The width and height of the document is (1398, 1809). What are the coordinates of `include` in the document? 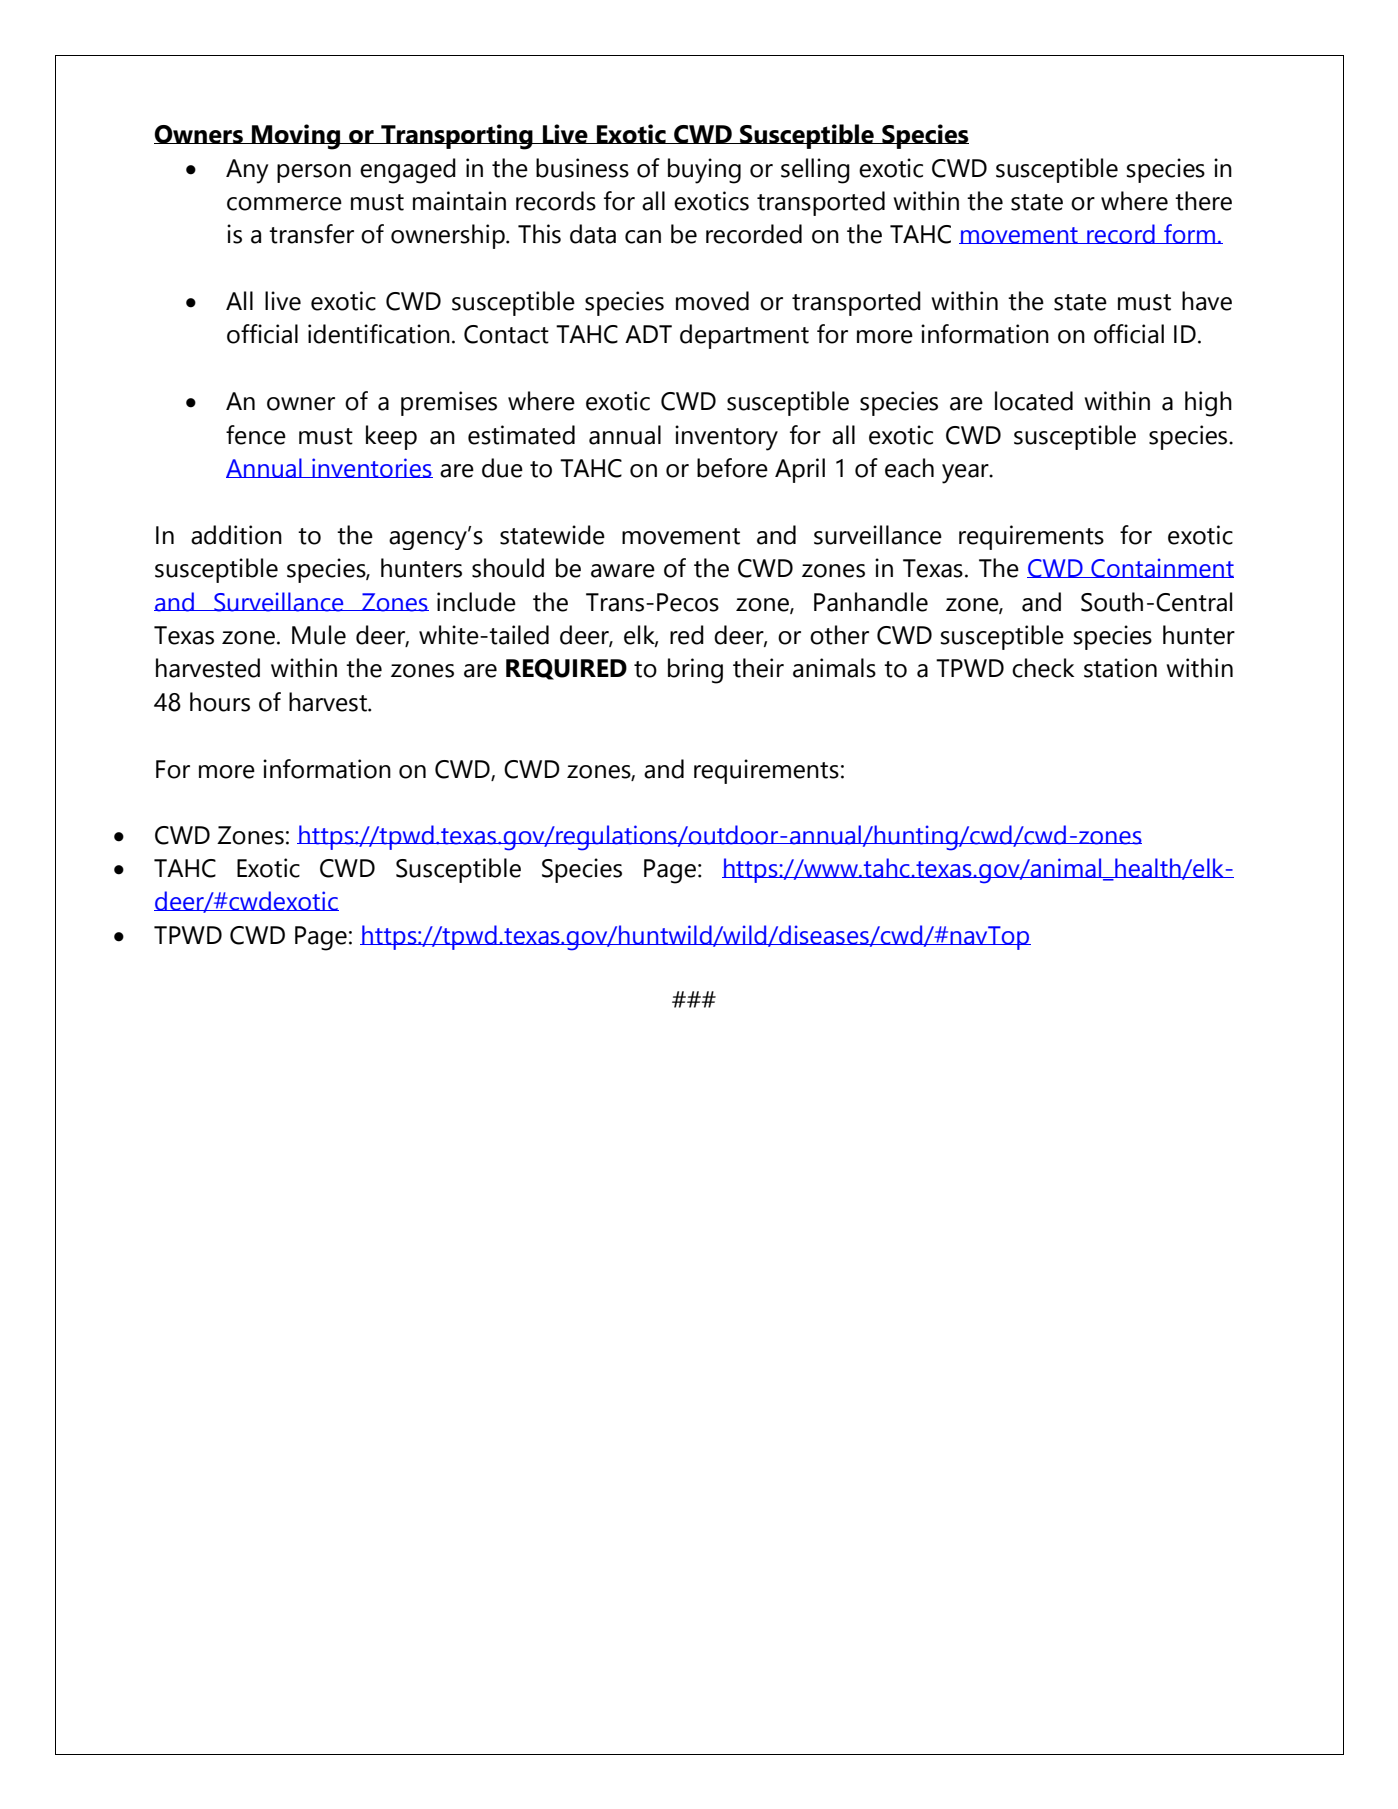 It's located at (476, 602).
